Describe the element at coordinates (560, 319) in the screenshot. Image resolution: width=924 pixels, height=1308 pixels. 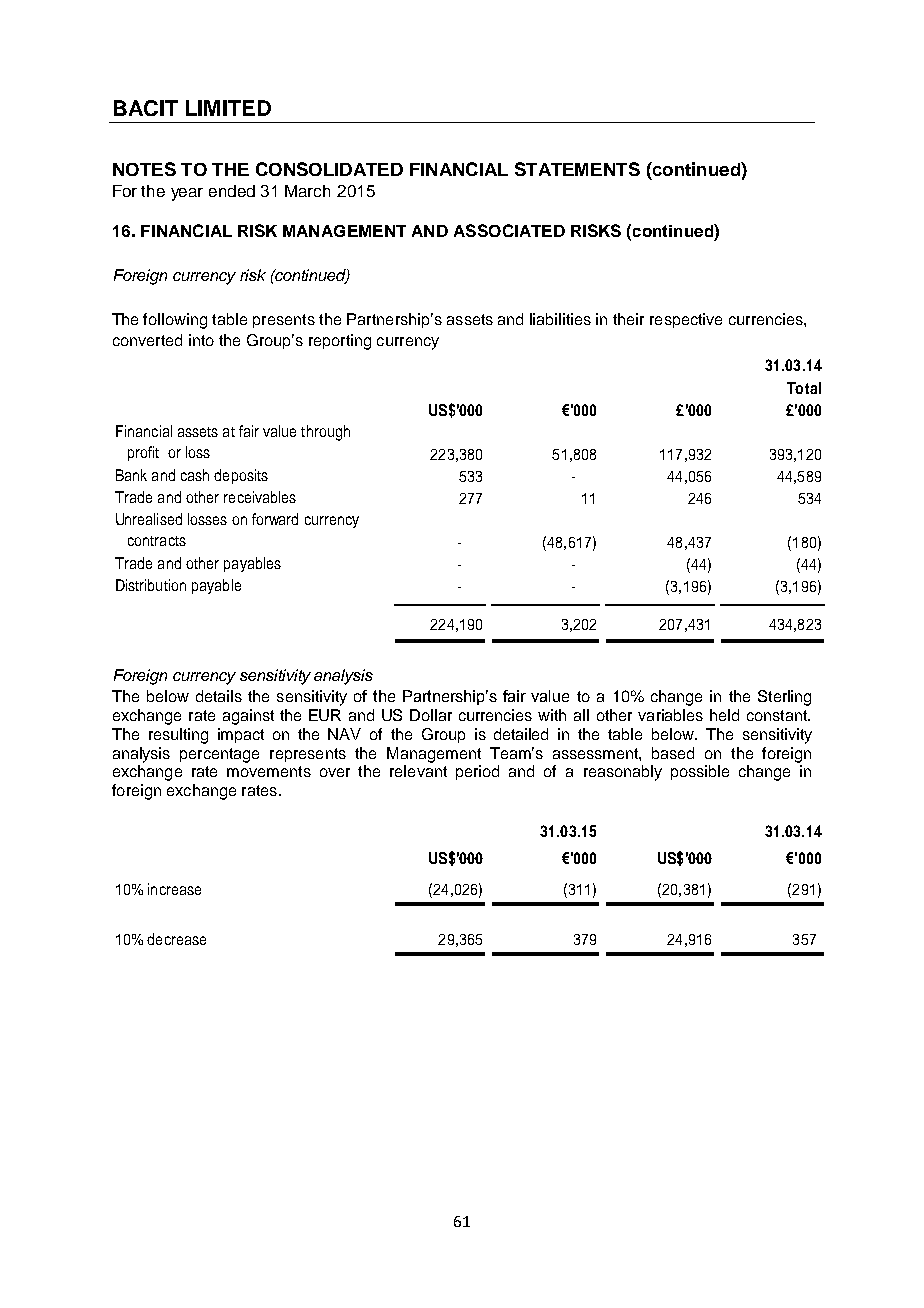
I see `liabilities` at that location.
